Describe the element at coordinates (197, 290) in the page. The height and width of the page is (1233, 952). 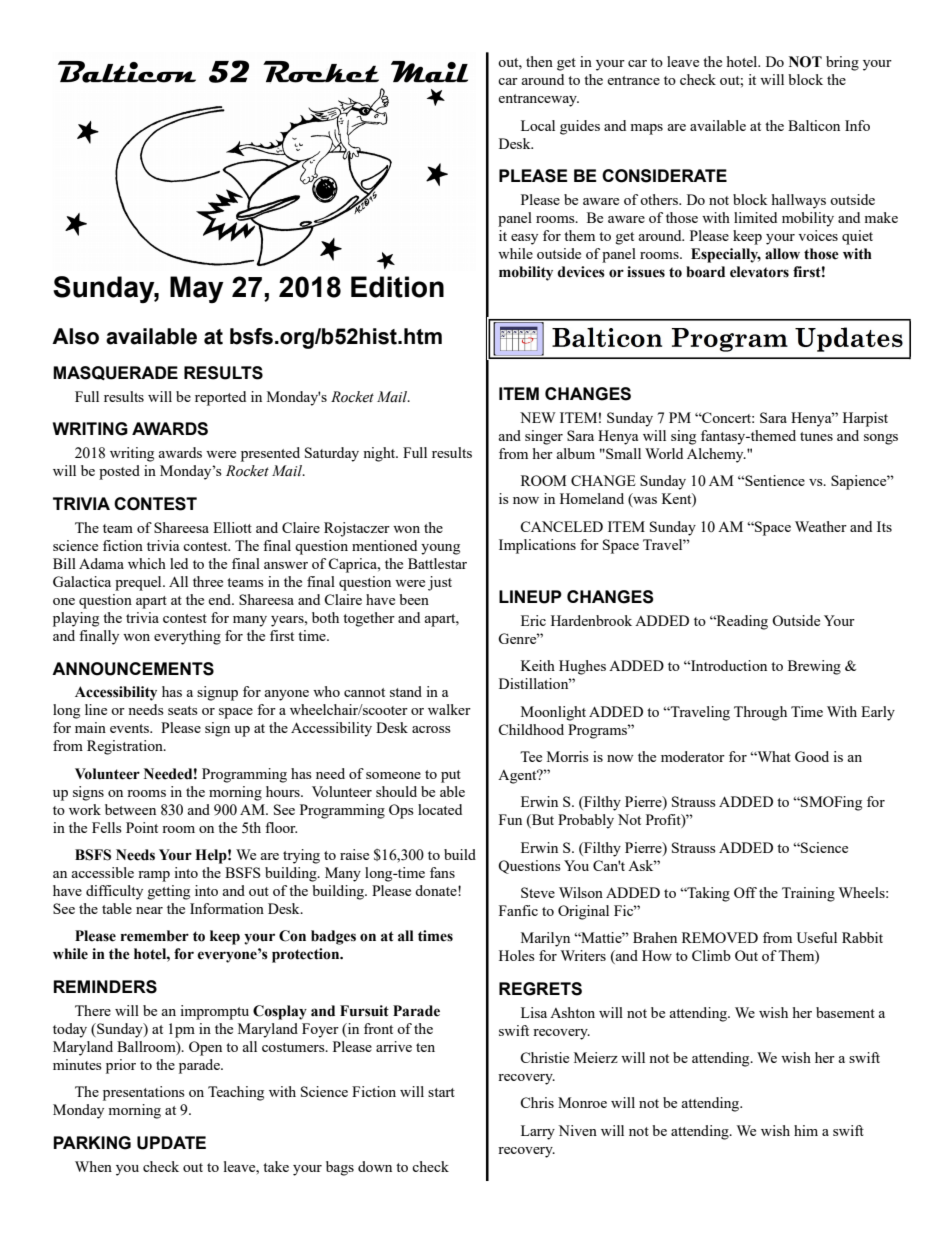
I see `May` at that location.
